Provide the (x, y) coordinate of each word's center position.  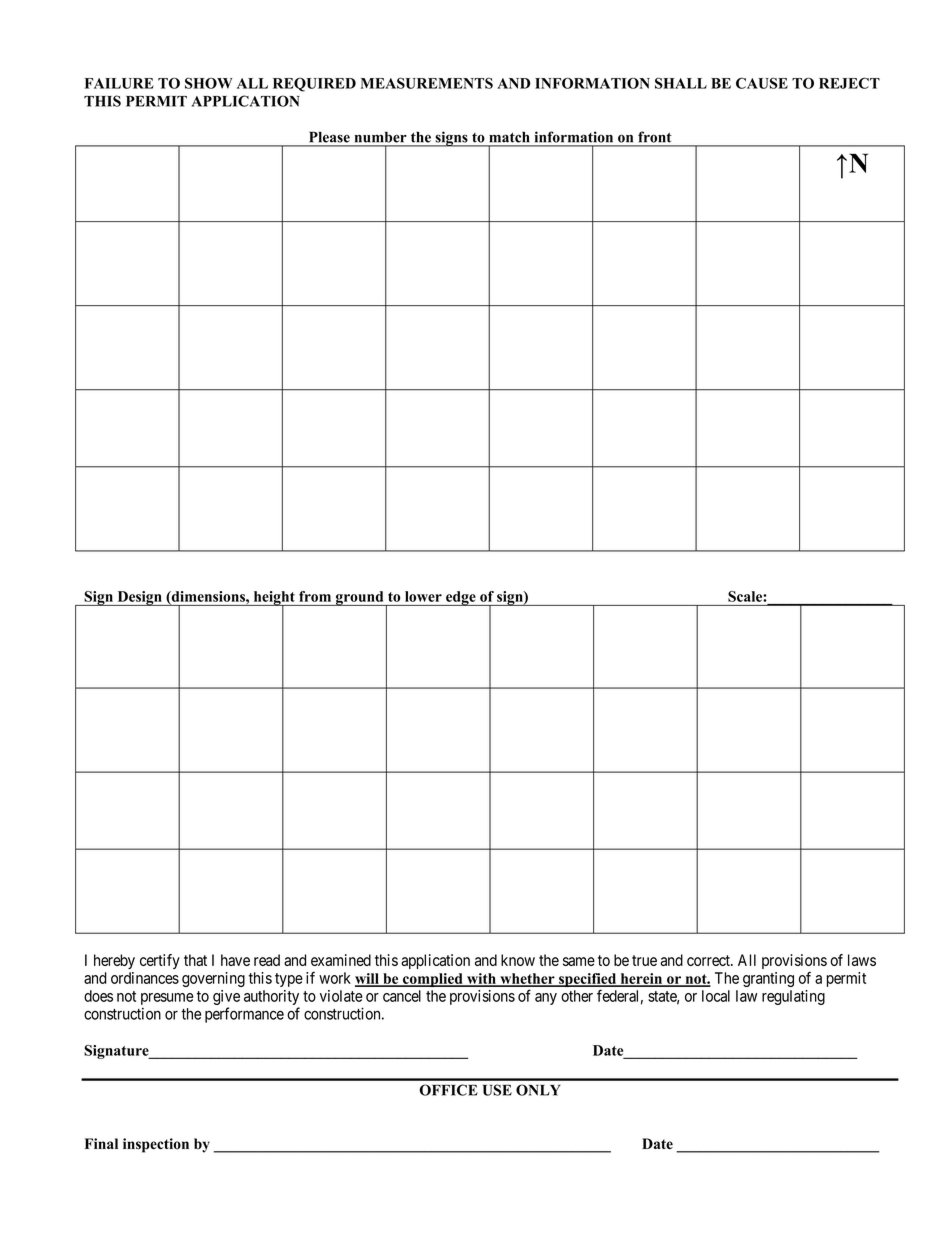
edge (461, 598)
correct (709, 960)
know (518, 960)
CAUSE (762, 83)
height (274, 599)
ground (360, 598)
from (315, 596)
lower (423, 596)
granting (768, 979)
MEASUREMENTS (427, 83)
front (654, 137)
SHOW (208, 83)
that (195, 960)
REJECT (849, 83)
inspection (156, 1145)
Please (330, 137)
